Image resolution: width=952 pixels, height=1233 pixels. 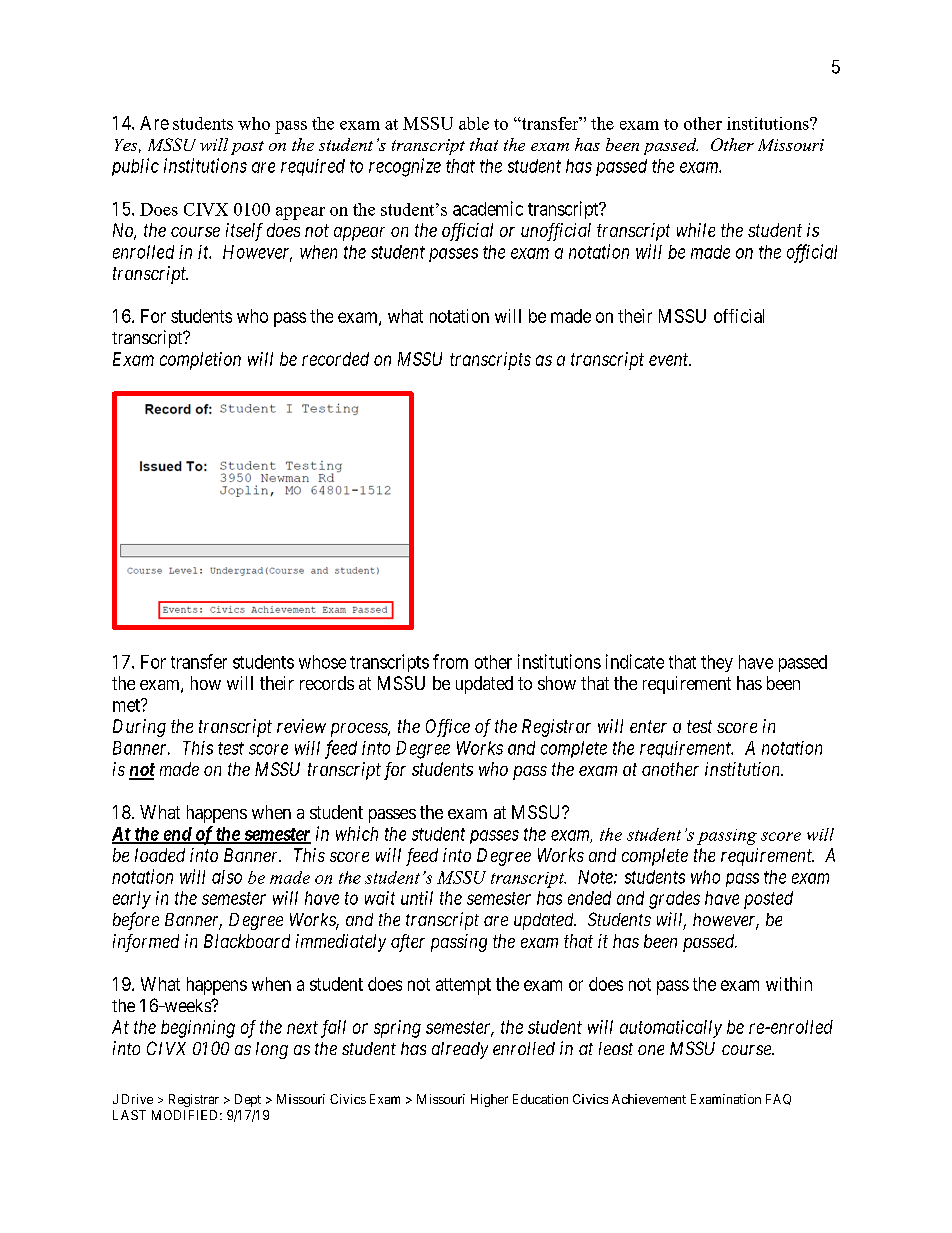 What do you see at coordinates (248, 1100) in the document?
I see `Dept` at bounding box center [248, 1100].
